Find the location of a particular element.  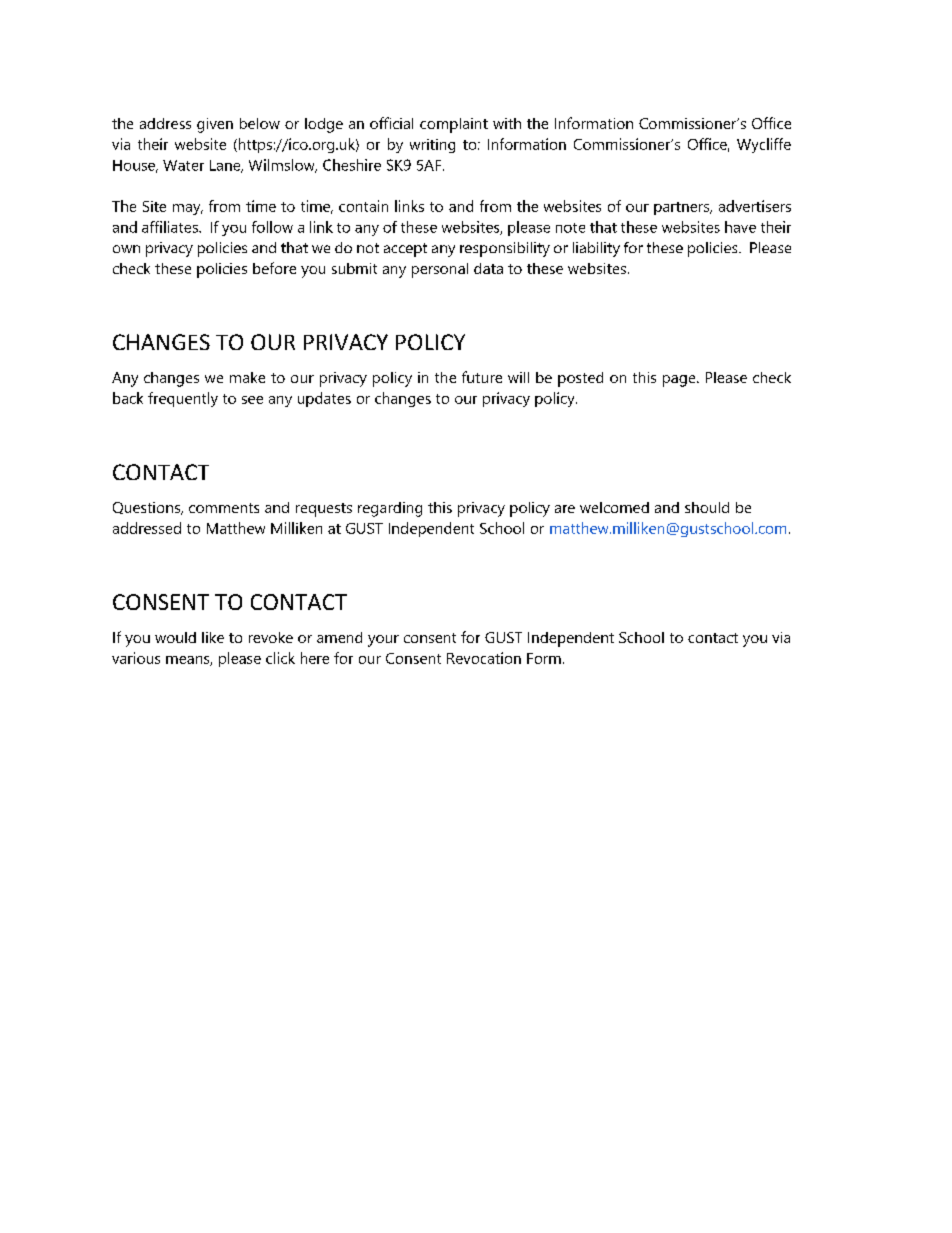

comments is located at coordinates (224, 508).
